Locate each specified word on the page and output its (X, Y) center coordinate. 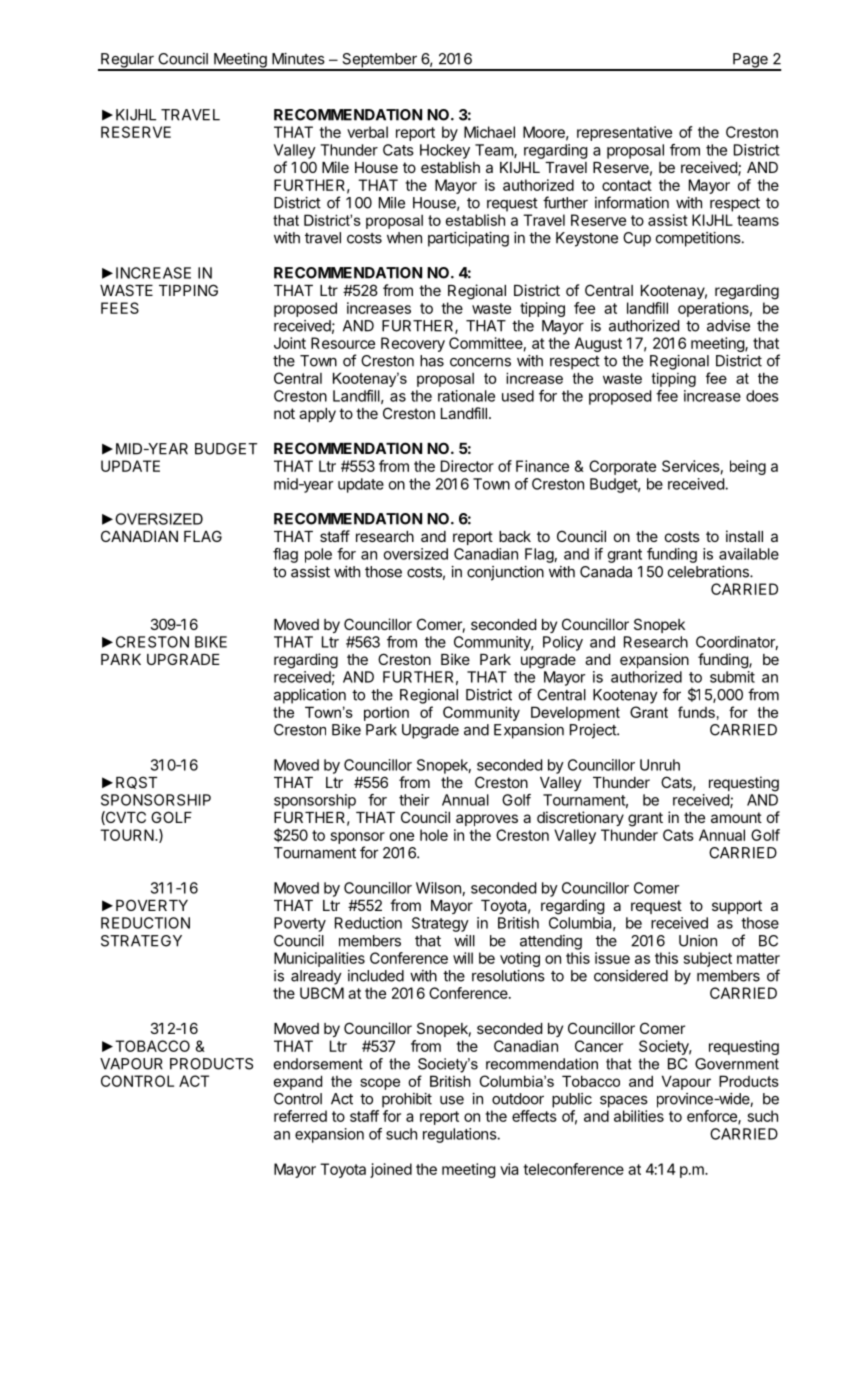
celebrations (709, 572)
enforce (713, 1117)
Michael (489, 132)
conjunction (505, 573)
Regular (127, 61)
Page (750, 61)
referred (300, 1116)
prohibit (407, 1100)
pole (318, 555)
